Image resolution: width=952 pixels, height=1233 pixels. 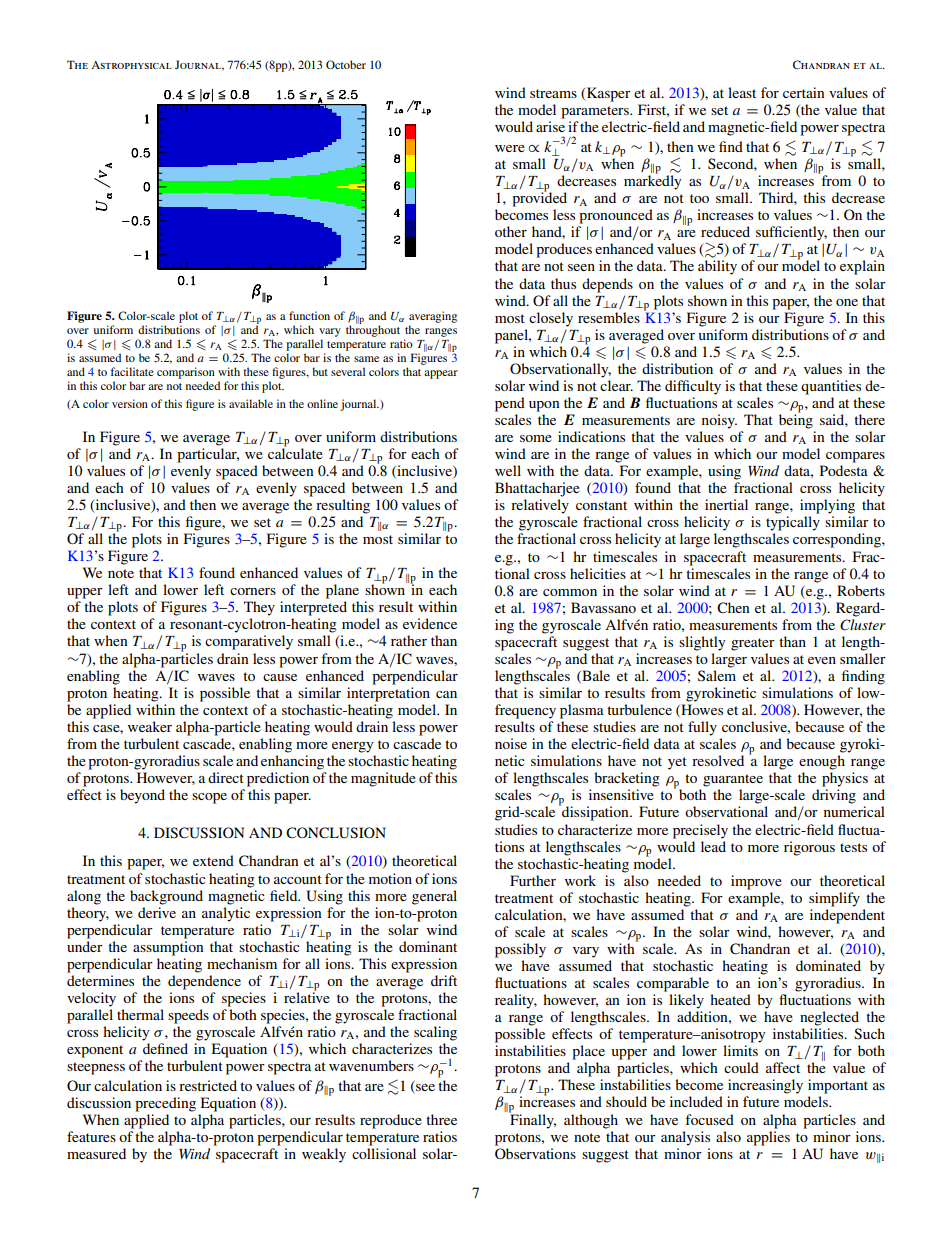 What do you see at coordinates (186, 373) in the document?
I see `comparison` at bounding box center [186, 373].
